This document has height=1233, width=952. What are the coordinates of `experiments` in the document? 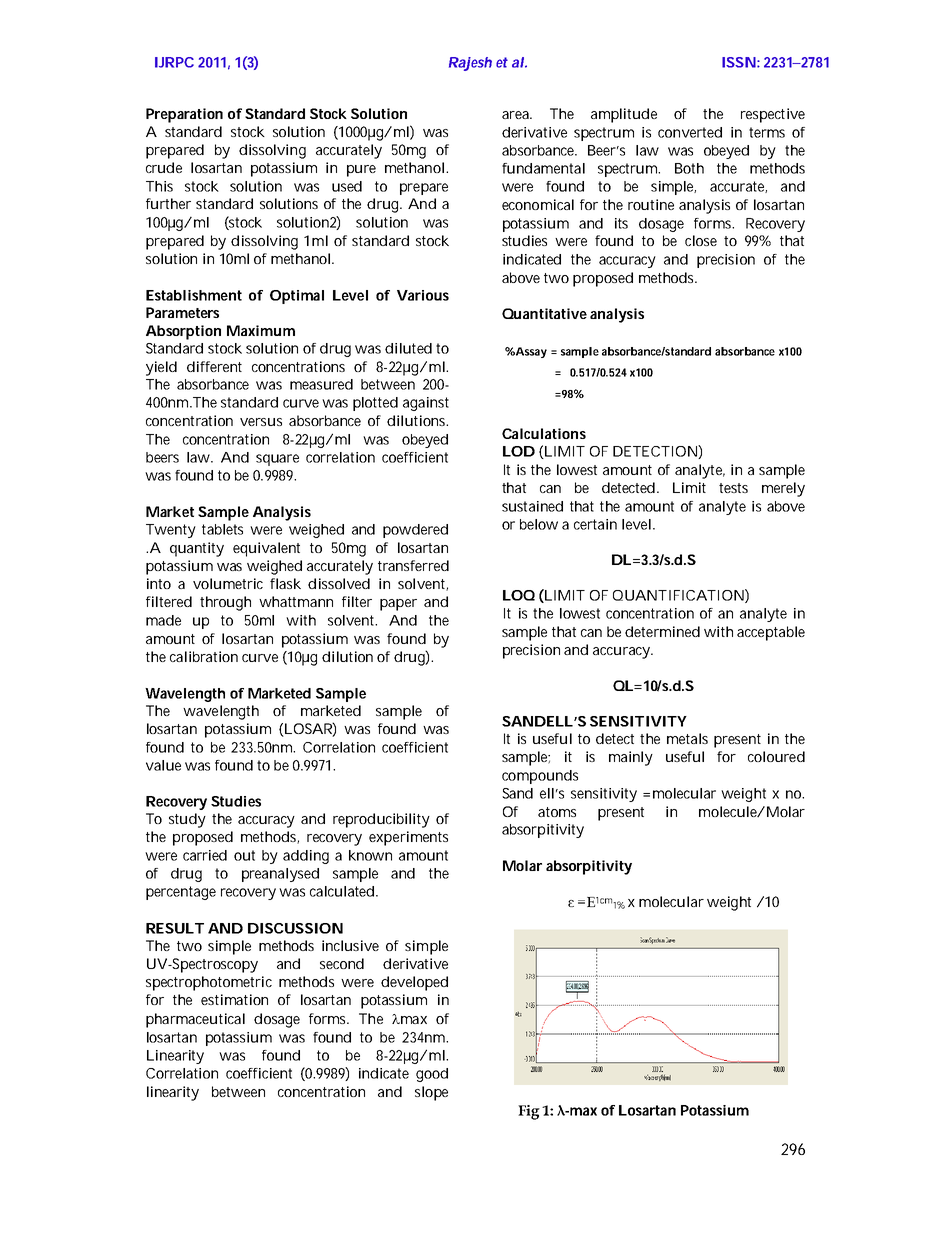 It's located at (408, 838).
